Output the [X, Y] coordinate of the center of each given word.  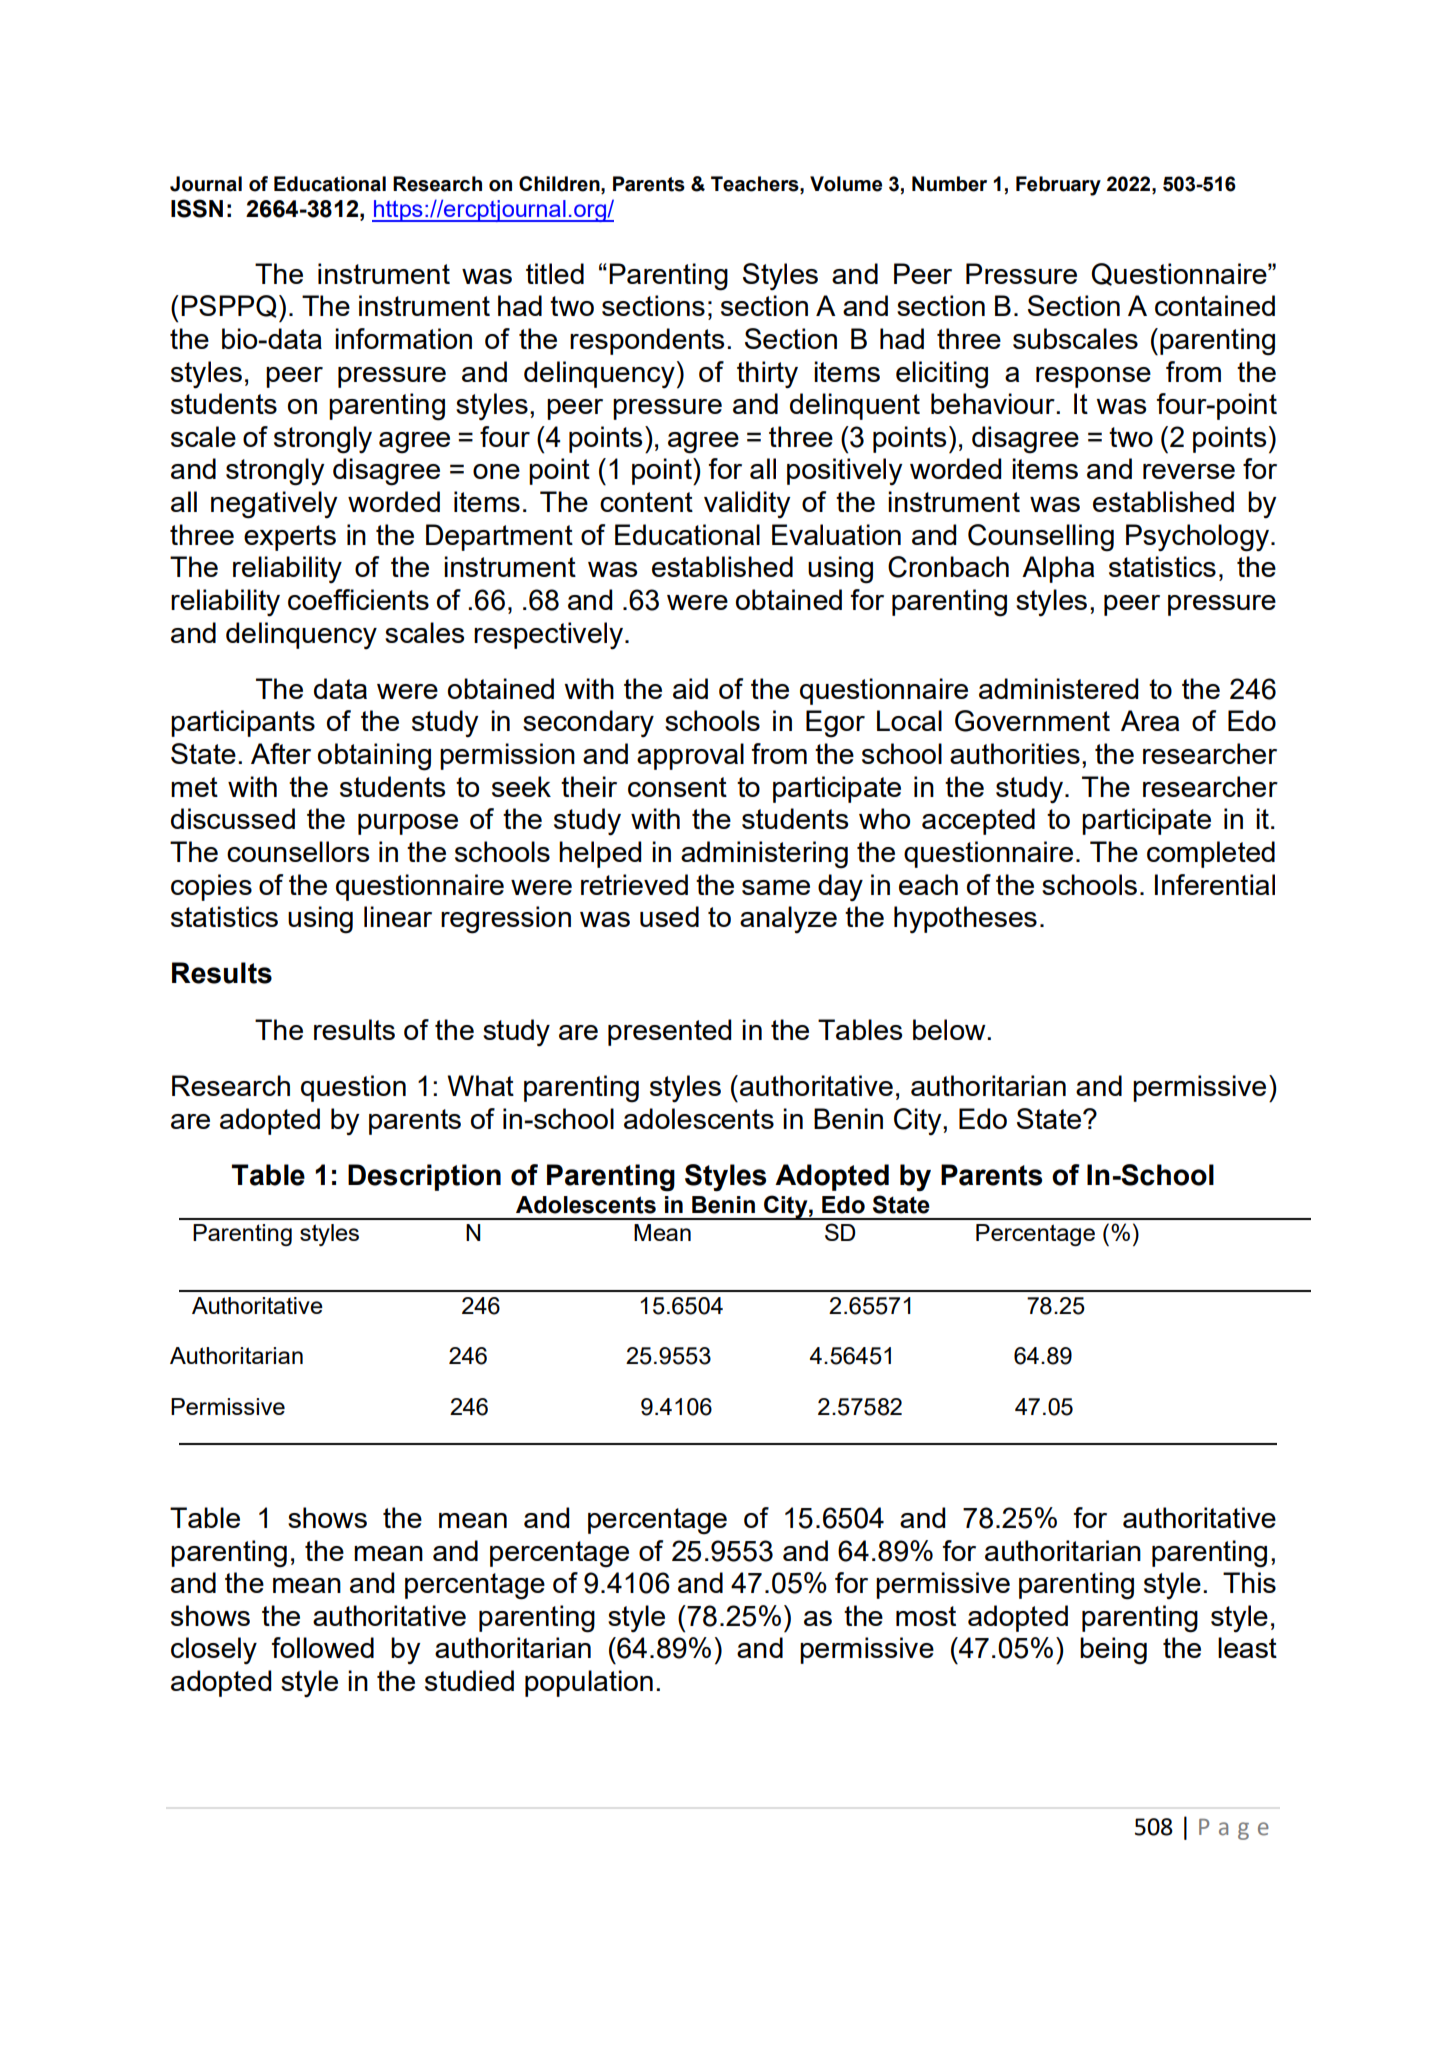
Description [424, 1177]
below [950, 1029]
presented [669, 1032]
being [1113, 1651]
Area [1150, 720]
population [589, 1683]
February [1058, 186]
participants [243, 723]
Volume [846, 184]
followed [323, 1647]
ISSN [197, 208]
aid [690, 688]
